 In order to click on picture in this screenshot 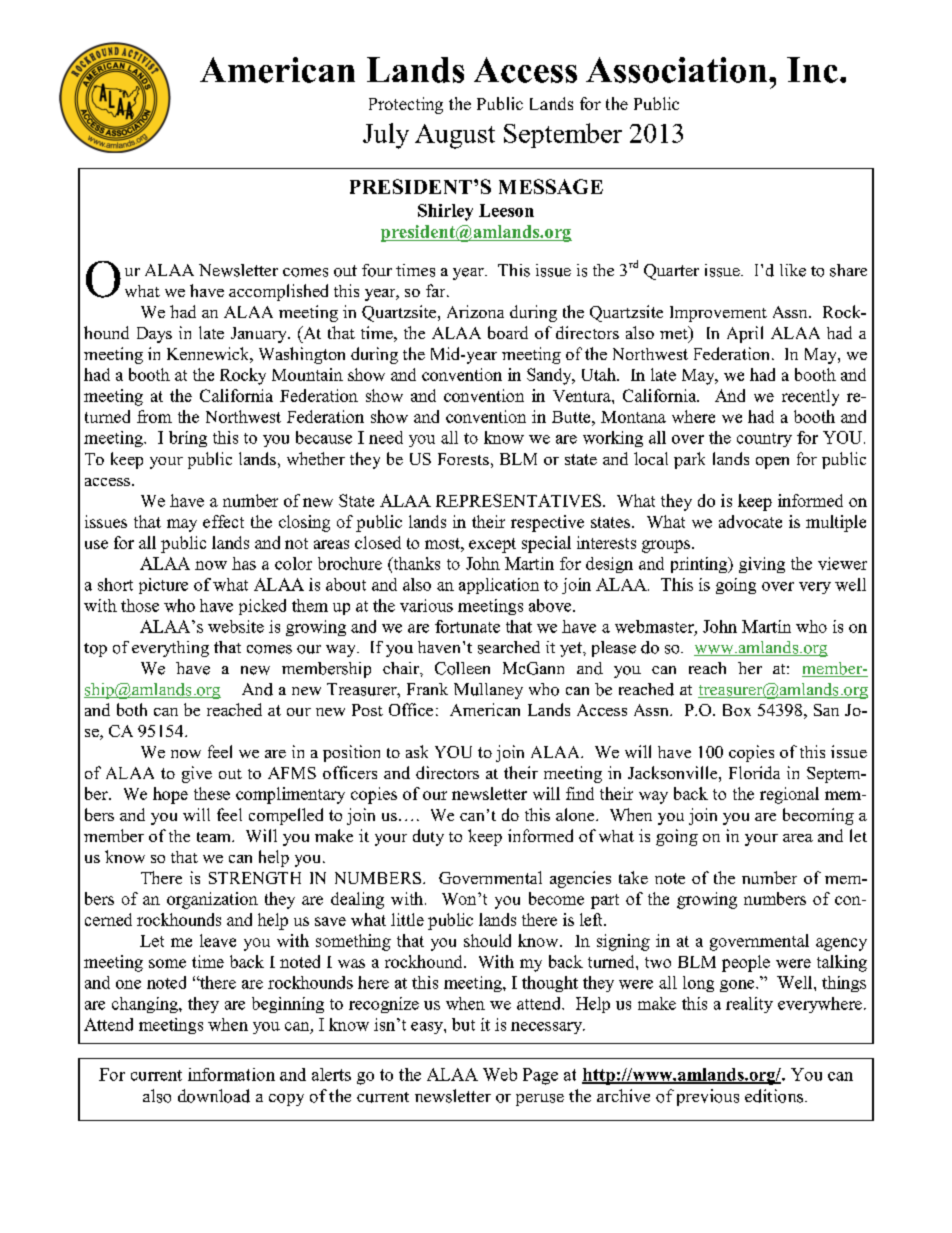, I will do `click(163, 586)`.
